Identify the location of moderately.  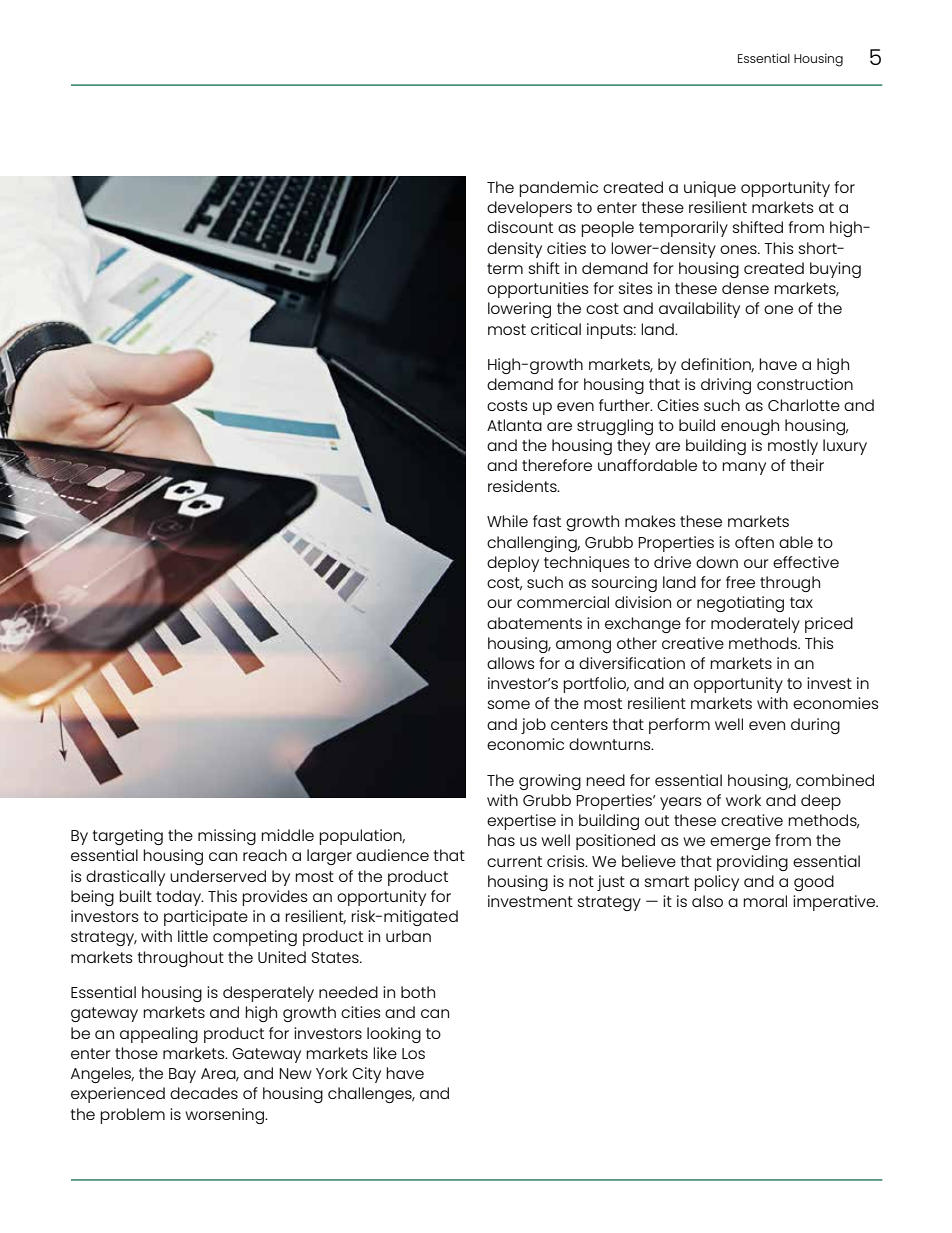
(755, 625).
